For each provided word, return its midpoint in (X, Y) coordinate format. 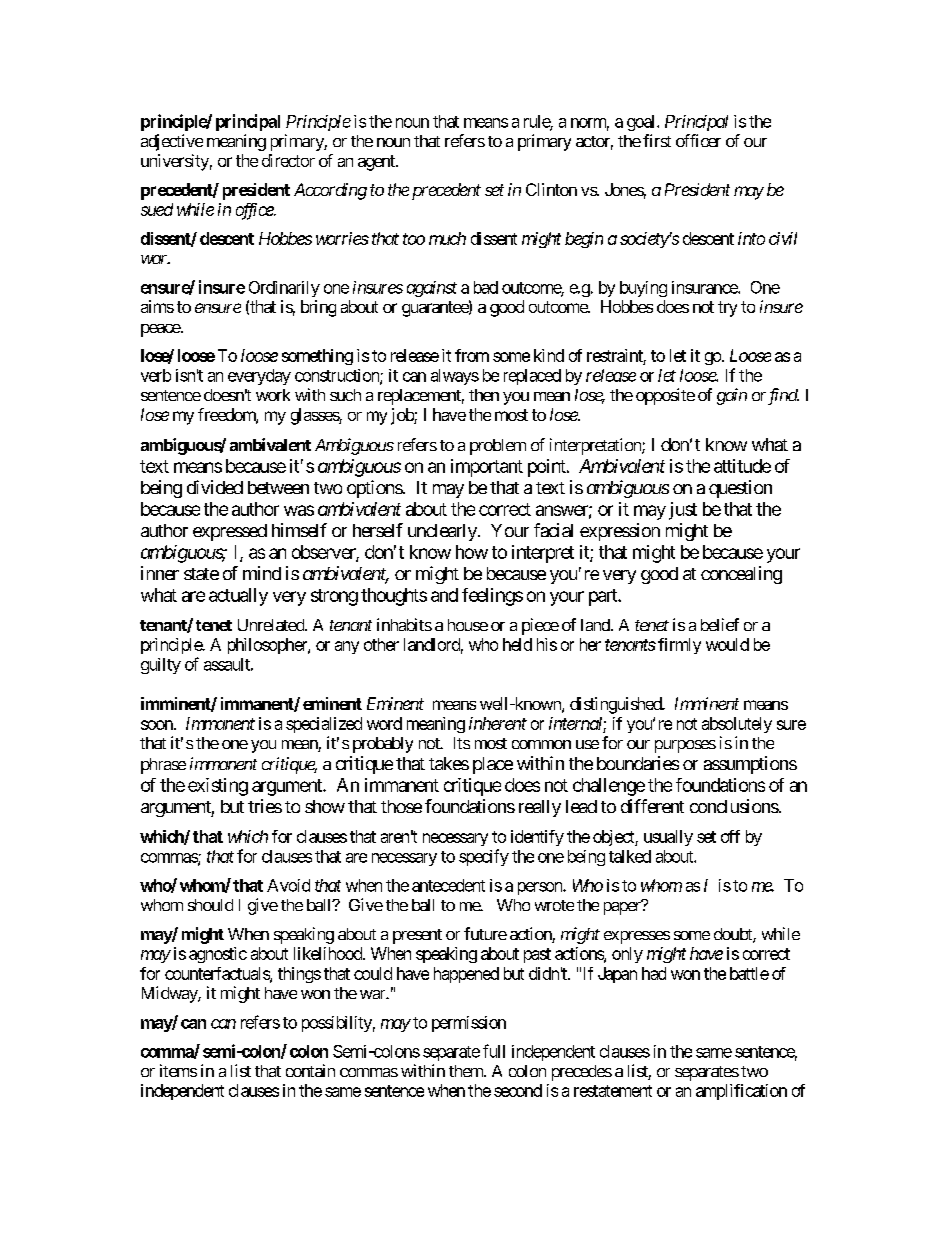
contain (310, 1070)
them (467, 1071)
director (288, 160)
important (487, 468)
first (657, 140)
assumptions (750, 765)
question (740, 489)
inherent (498, 723)
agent (377, 163)
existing (218, 787)
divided (215, 487)
